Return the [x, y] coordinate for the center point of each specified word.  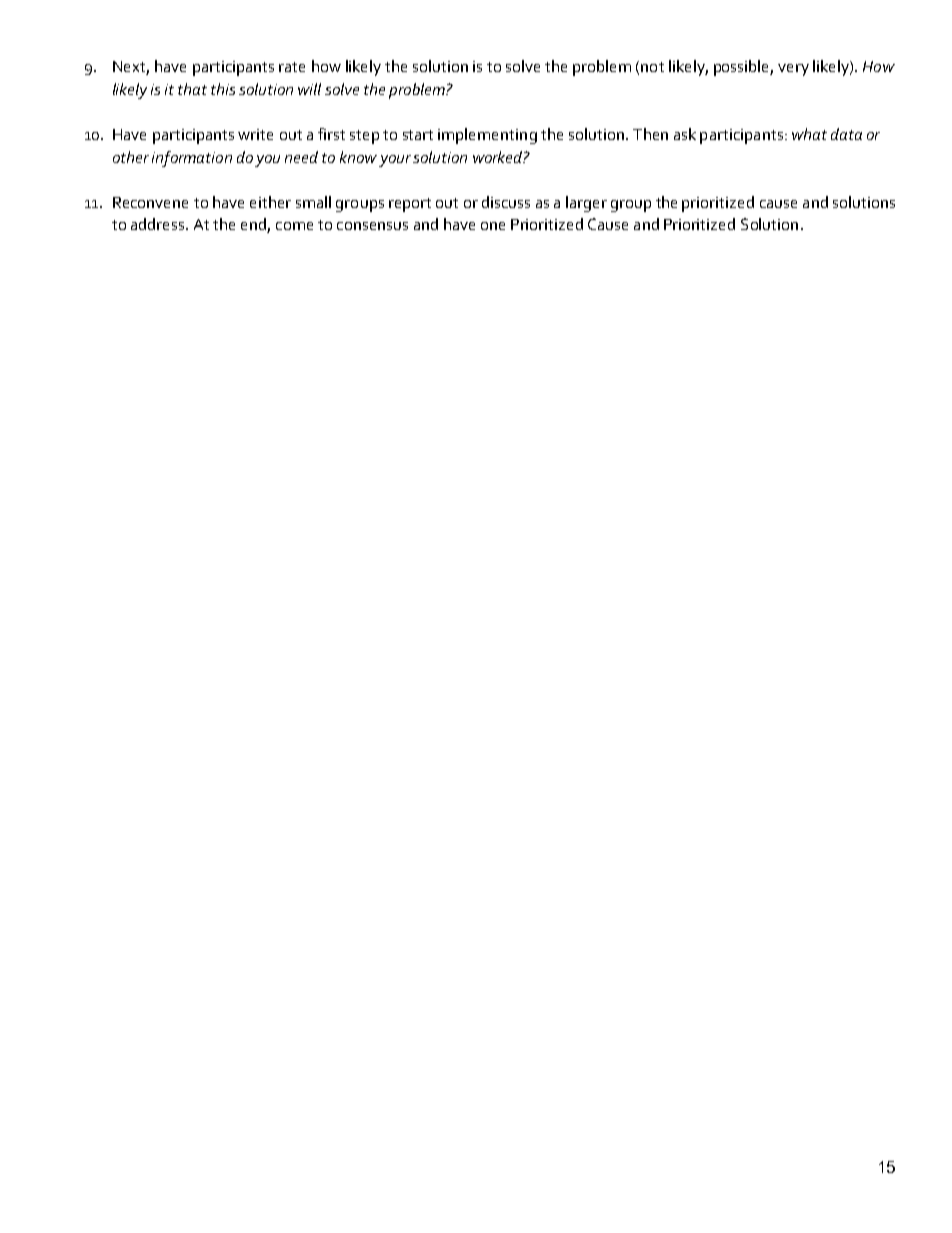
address [159, 224]
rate [292, 67]
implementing [487, 136]
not [652, 67]
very [793, 70]
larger [586, 204]
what [809, 134]
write [255, 134]
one [493, 226]
